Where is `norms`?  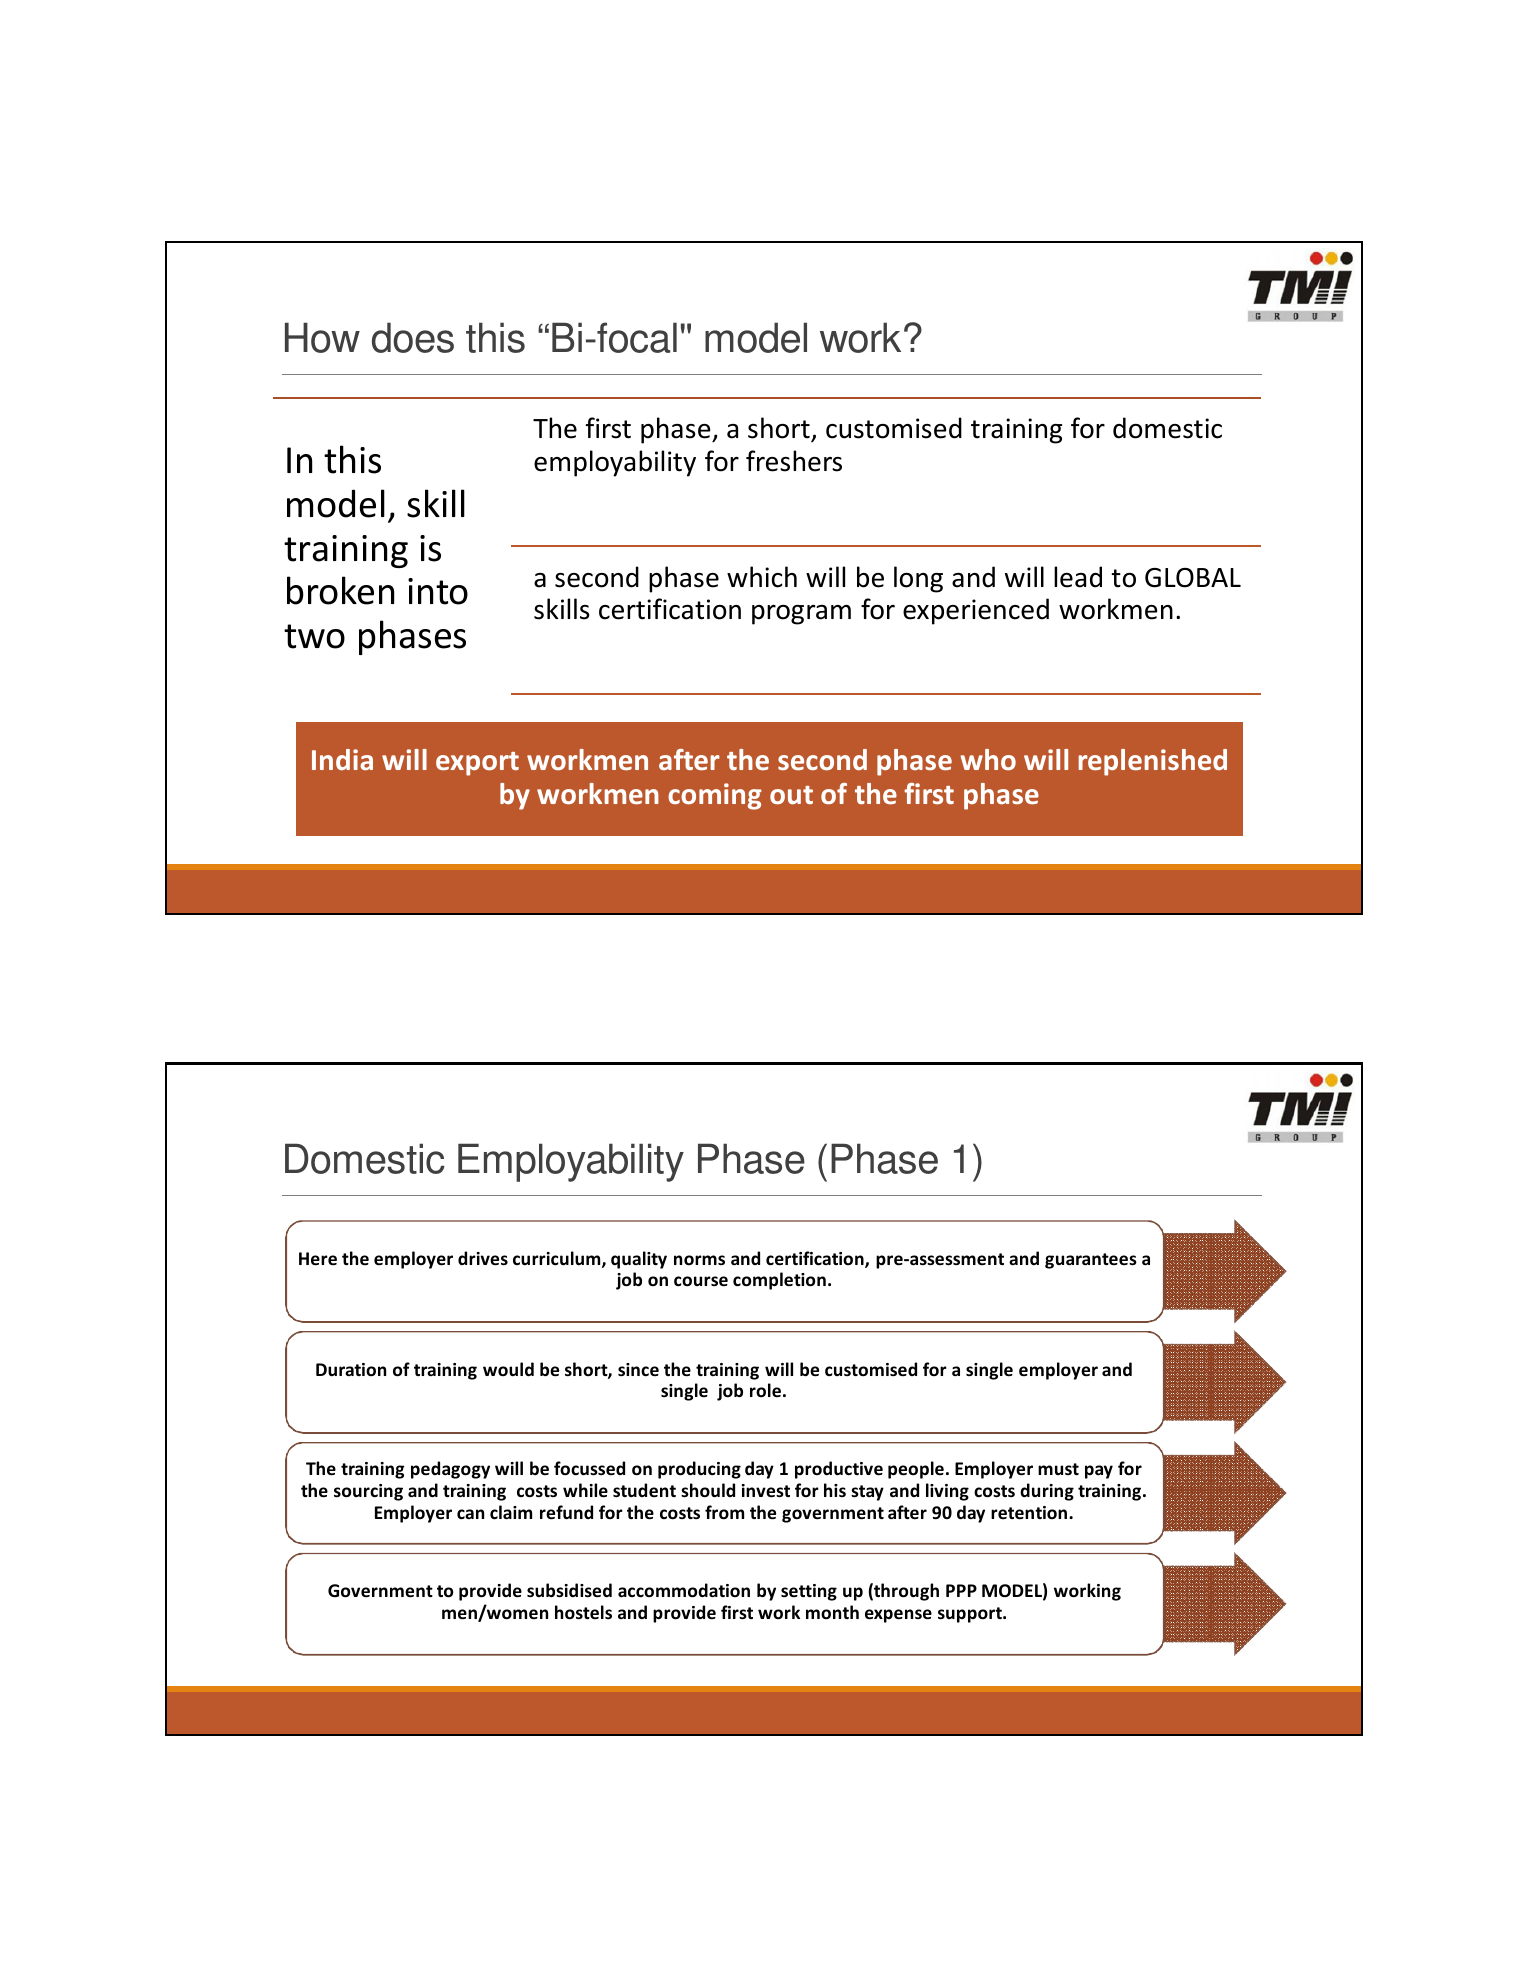
norms is located at coordinates (699, 1260).
